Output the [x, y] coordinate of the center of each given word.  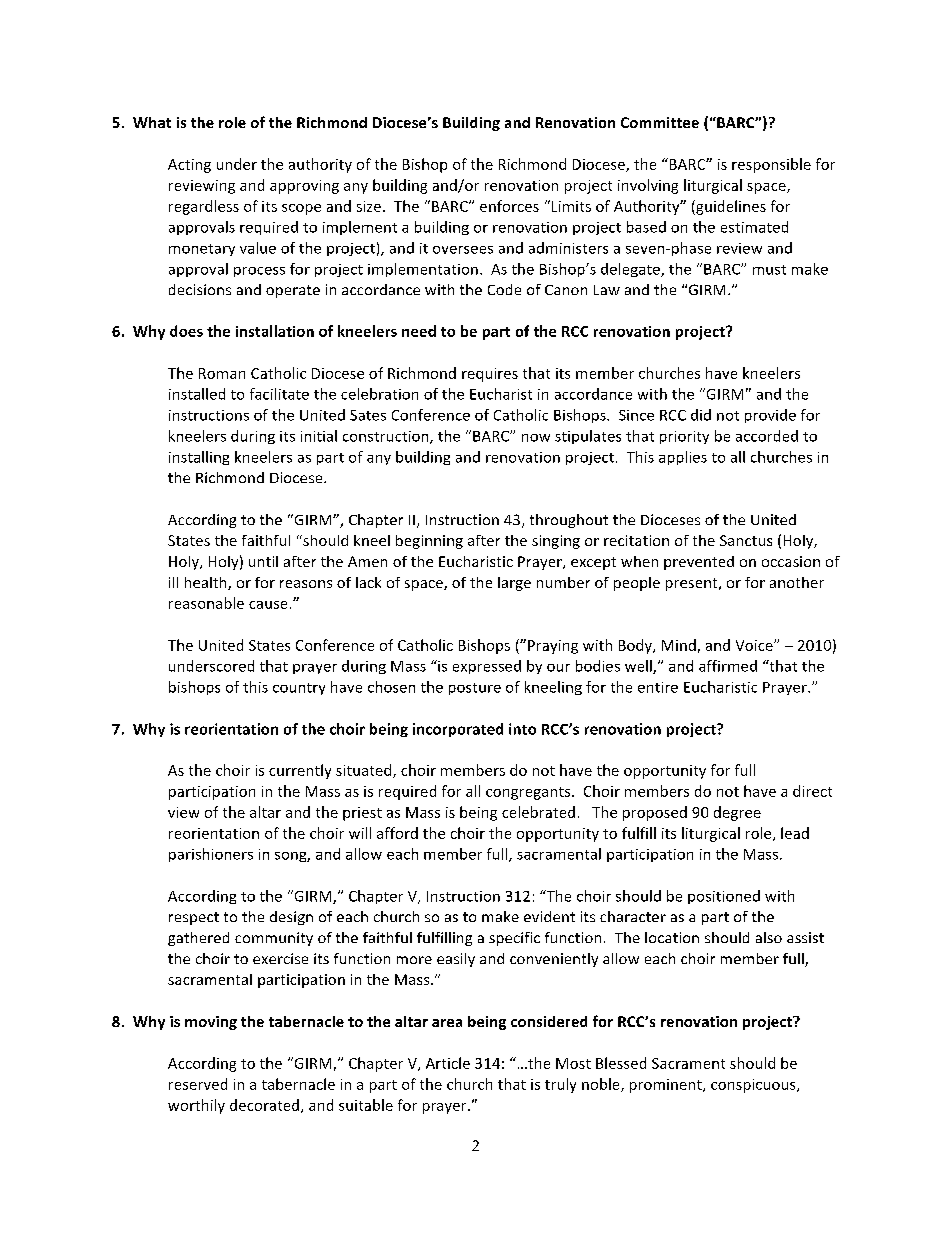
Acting [189, 166]
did [701, 415]
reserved [198, 1084]
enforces [509, 206]
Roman [222, 373]
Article [448, 1063]
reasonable [206, 603]
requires [490, 375]
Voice [755, 645]
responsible [771, 165]
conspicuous [754, 1086]
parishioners [211, 855]
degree [737, 813]
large [514, 584]
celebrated [538, 812]
